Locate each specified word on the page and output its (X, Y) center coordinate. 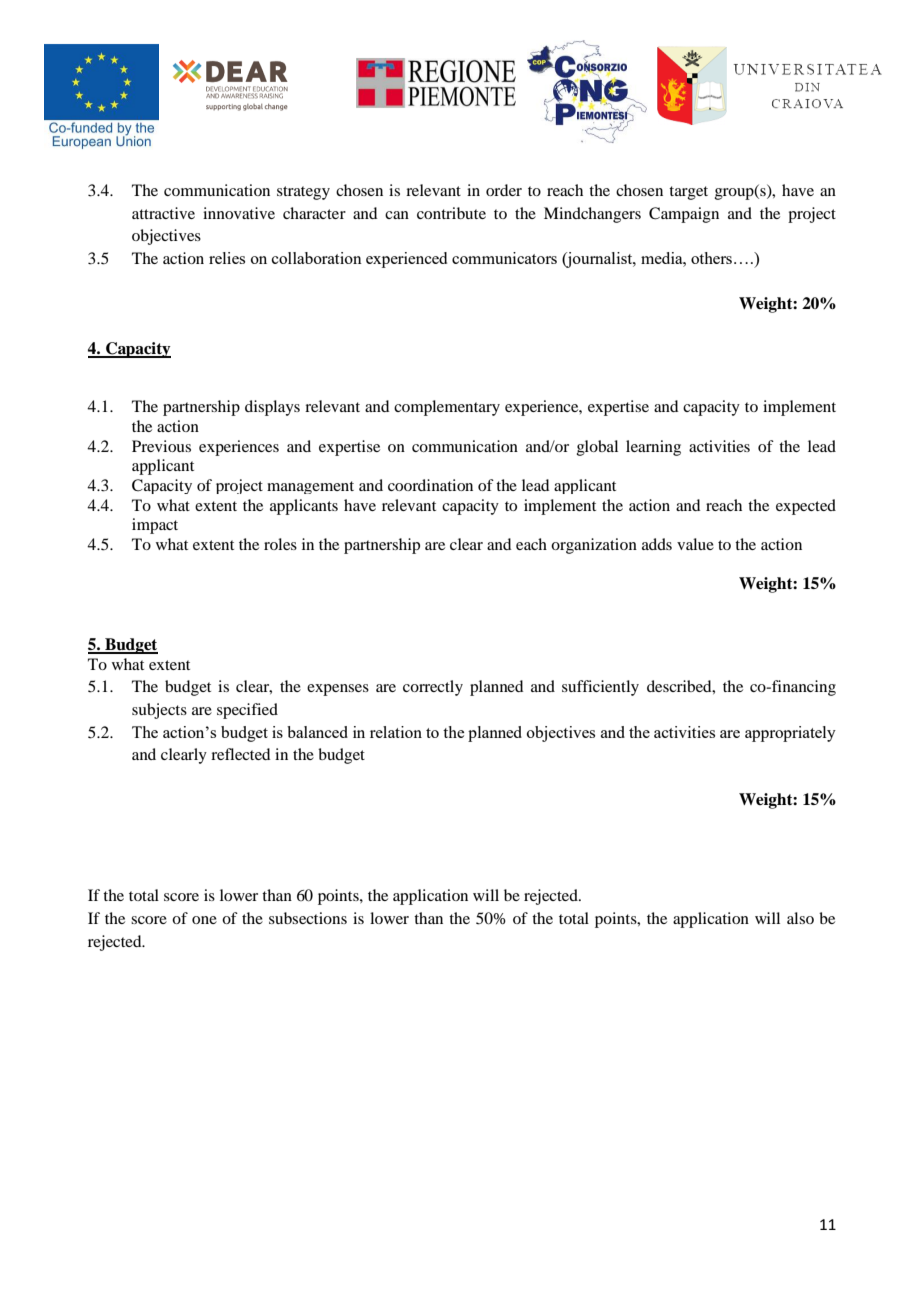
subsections (308, 918)
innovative (239, 213)
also (800, 918)
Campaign (684, 215)
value (695, 544)
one (204, 920)
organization (594, 546)
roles (280, 544)
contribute (451, 213)
